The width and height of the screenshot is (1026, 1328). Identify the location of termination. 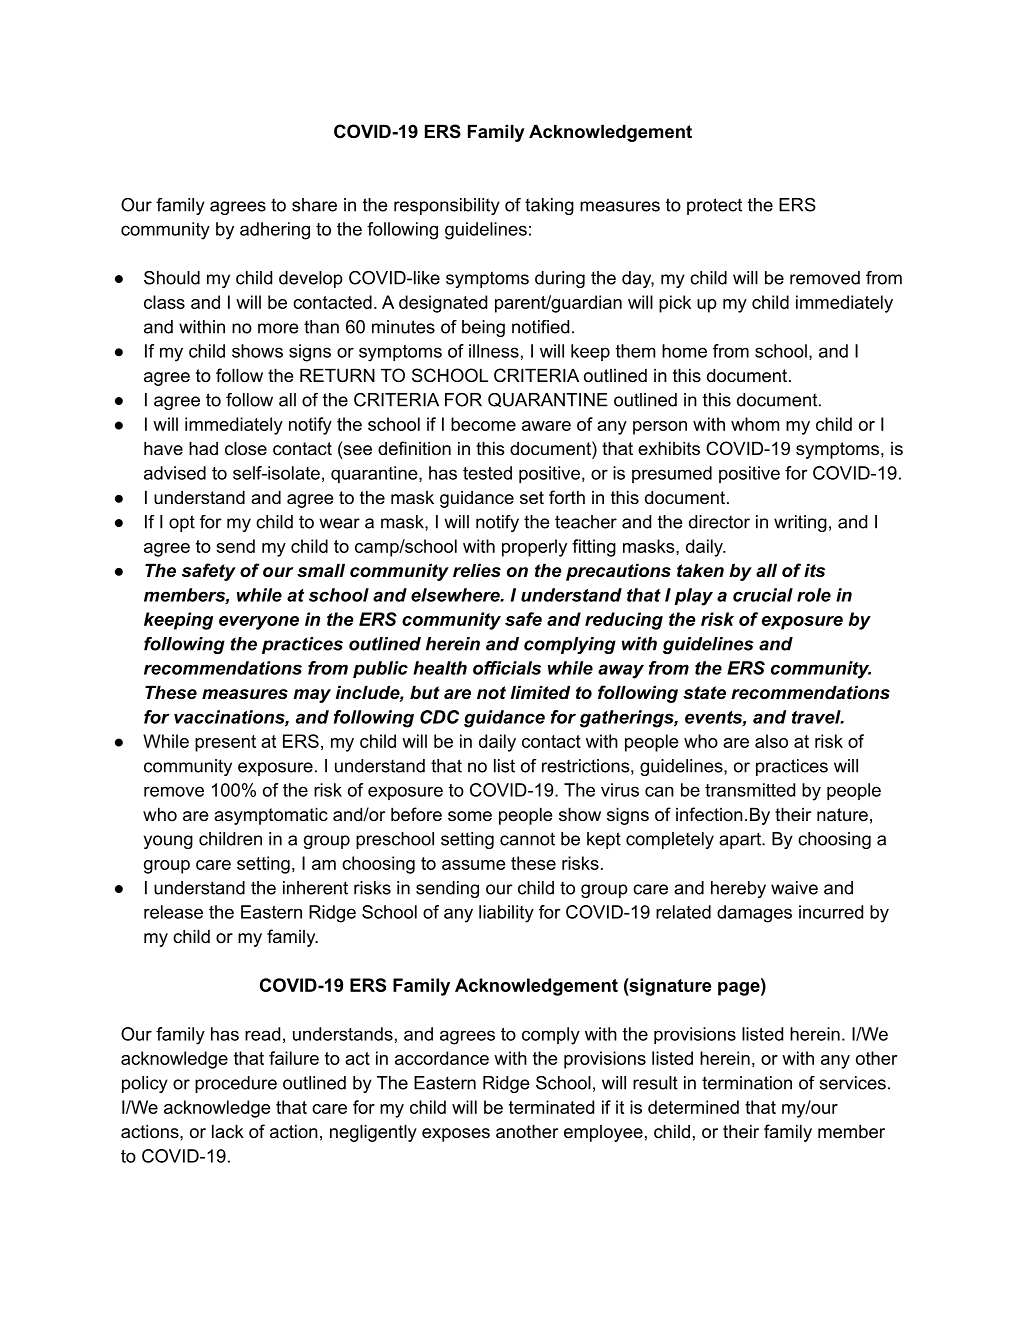
(747, 1083).
